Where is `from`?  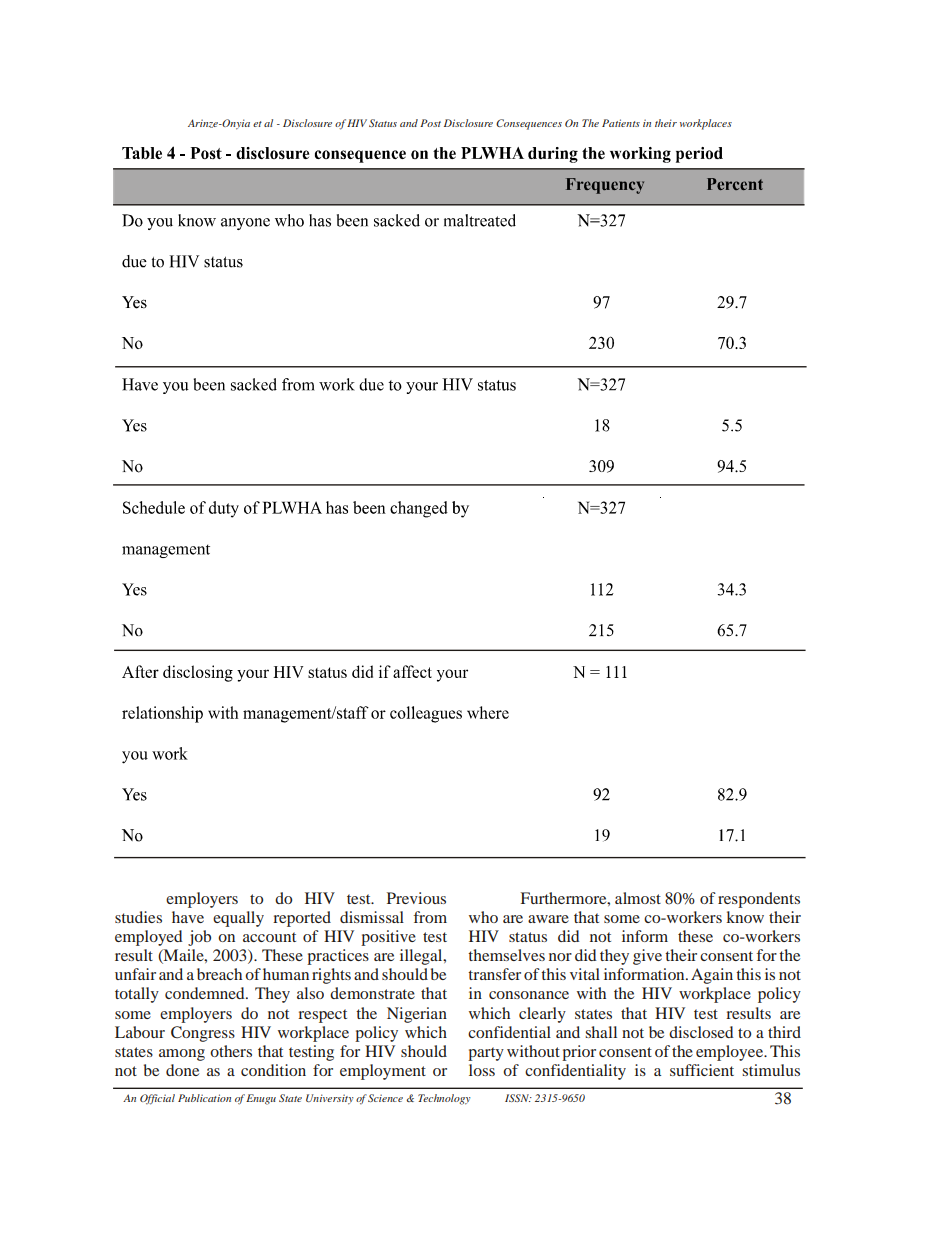
from is located at coordinates (430, 917).
